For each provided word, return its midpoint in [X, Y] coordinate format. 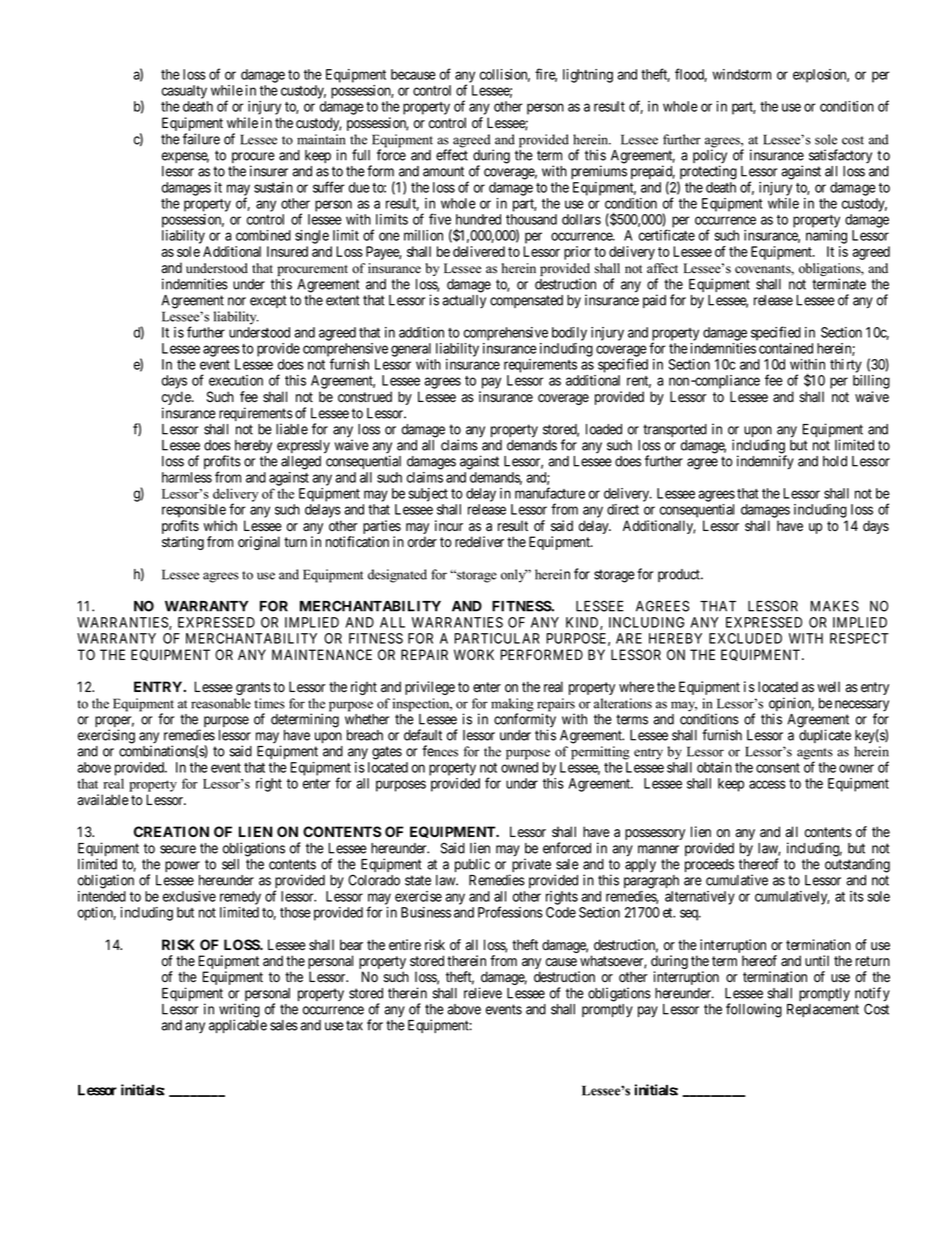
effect [452, 155]
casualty [184, 92]
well [828, 686]
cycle [177, 399]
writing [239, 1011]
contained [786, 348]
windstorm [742, 74]
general [411, 350]
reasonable [221, 703]
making [512, 706]
